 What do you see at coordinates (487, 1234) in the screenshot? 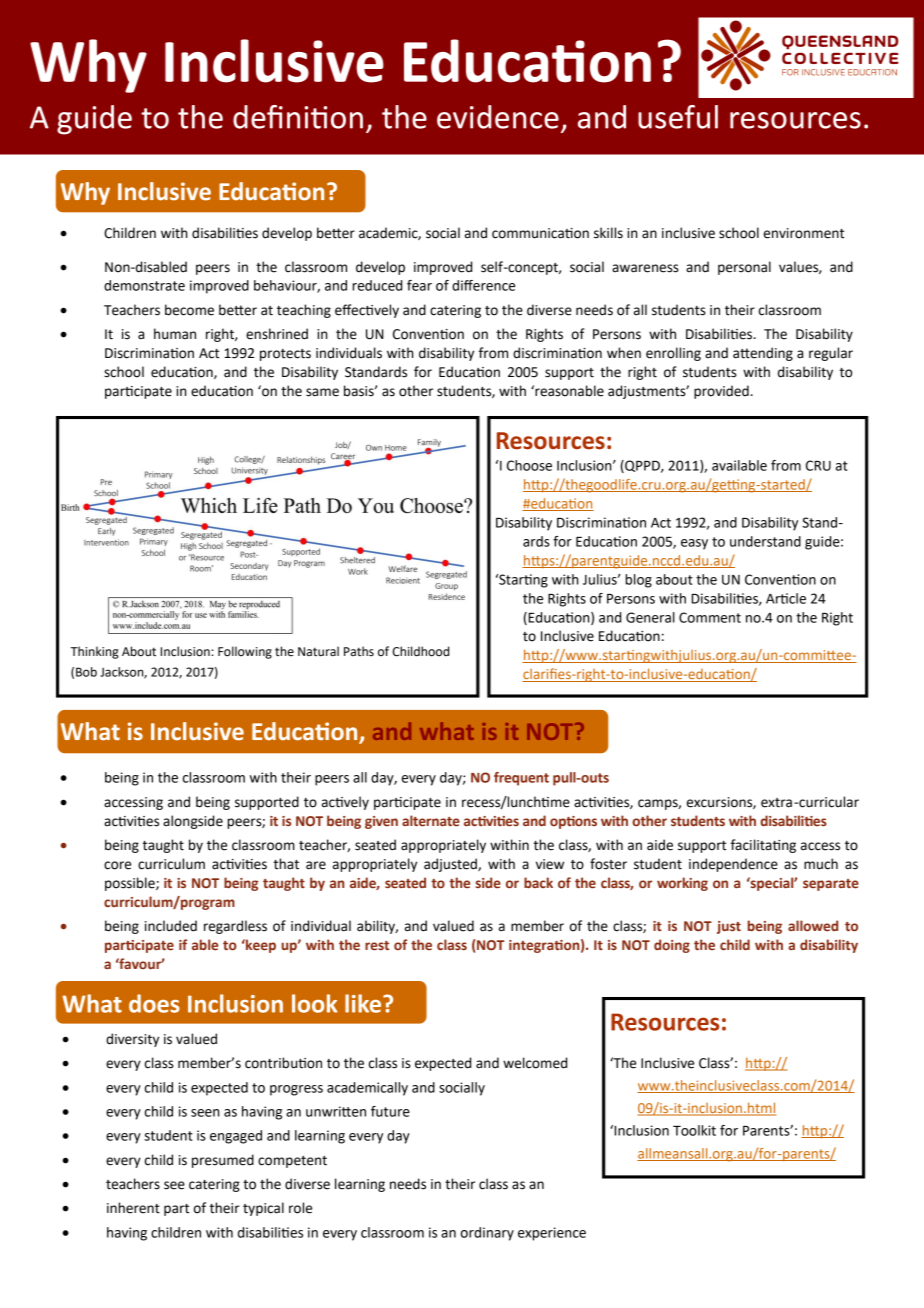
I see `ordinary` at bounding box center [487, 1234].
